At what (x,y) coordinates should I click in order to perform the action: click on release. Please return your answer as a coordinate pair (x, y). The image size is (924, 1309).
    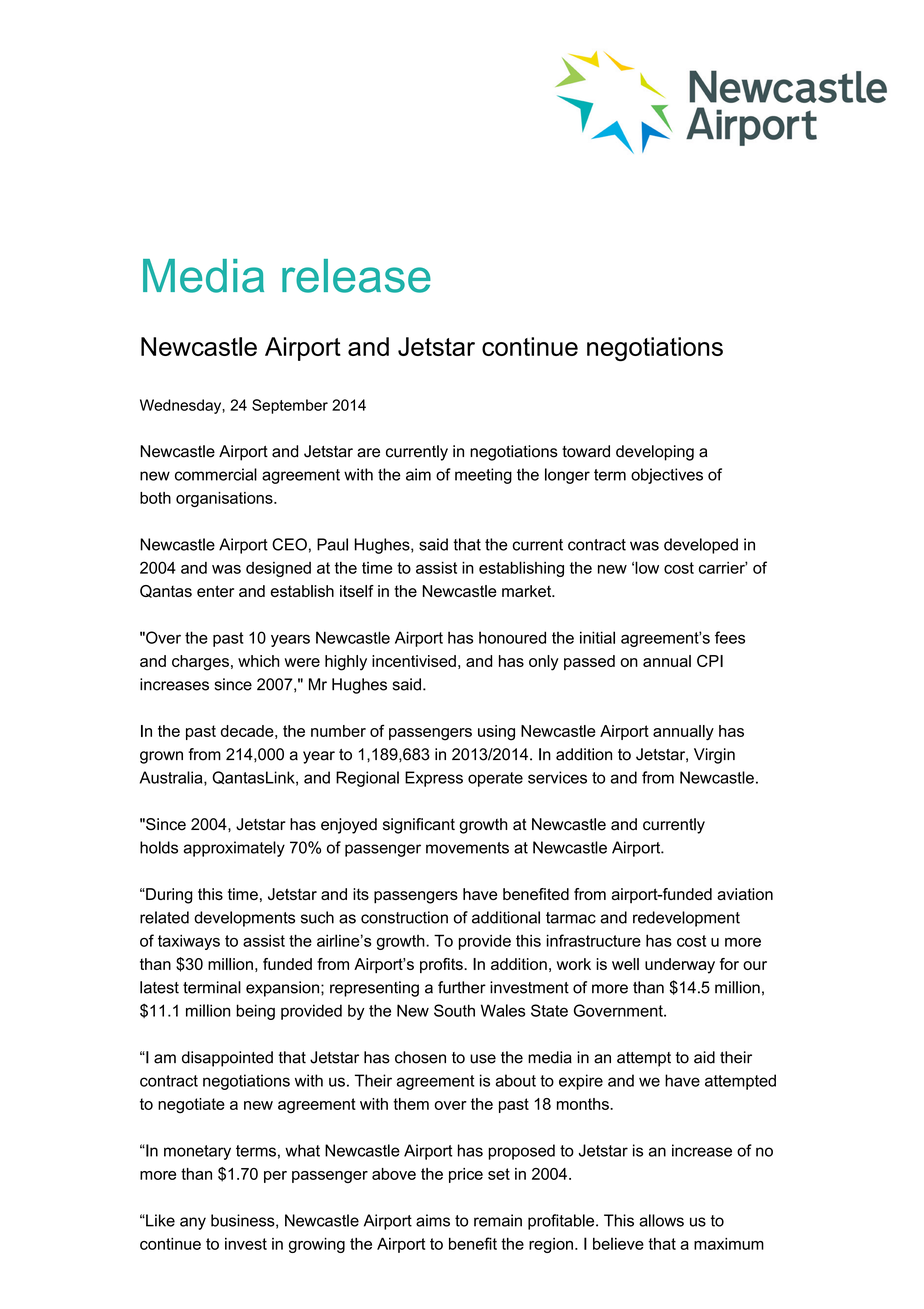
    Looking at the image, I should click on (356, 276).
